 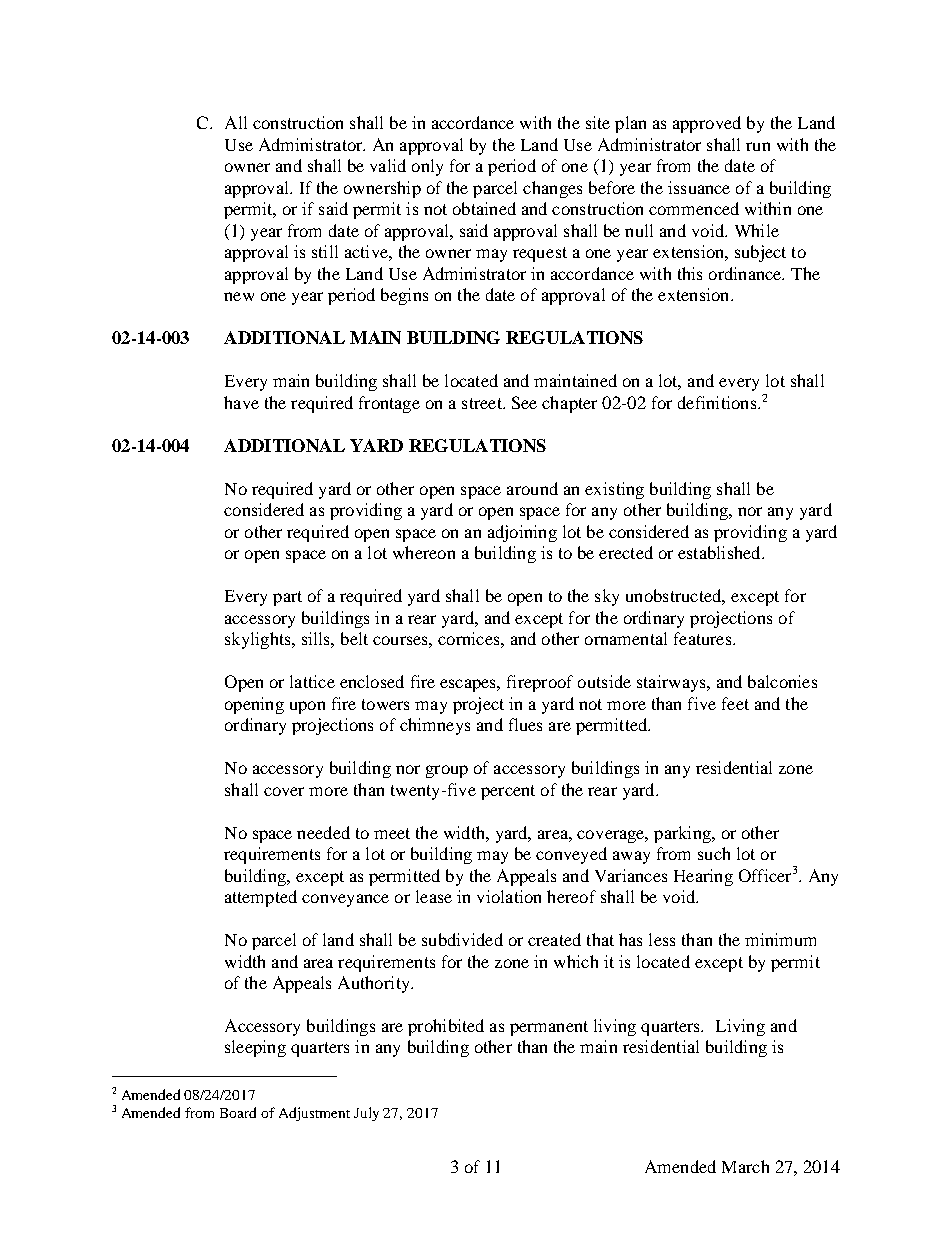 What do you see at coordinates (388, 165) in the page?
I see `valid` at bounding box center [388, 165].
